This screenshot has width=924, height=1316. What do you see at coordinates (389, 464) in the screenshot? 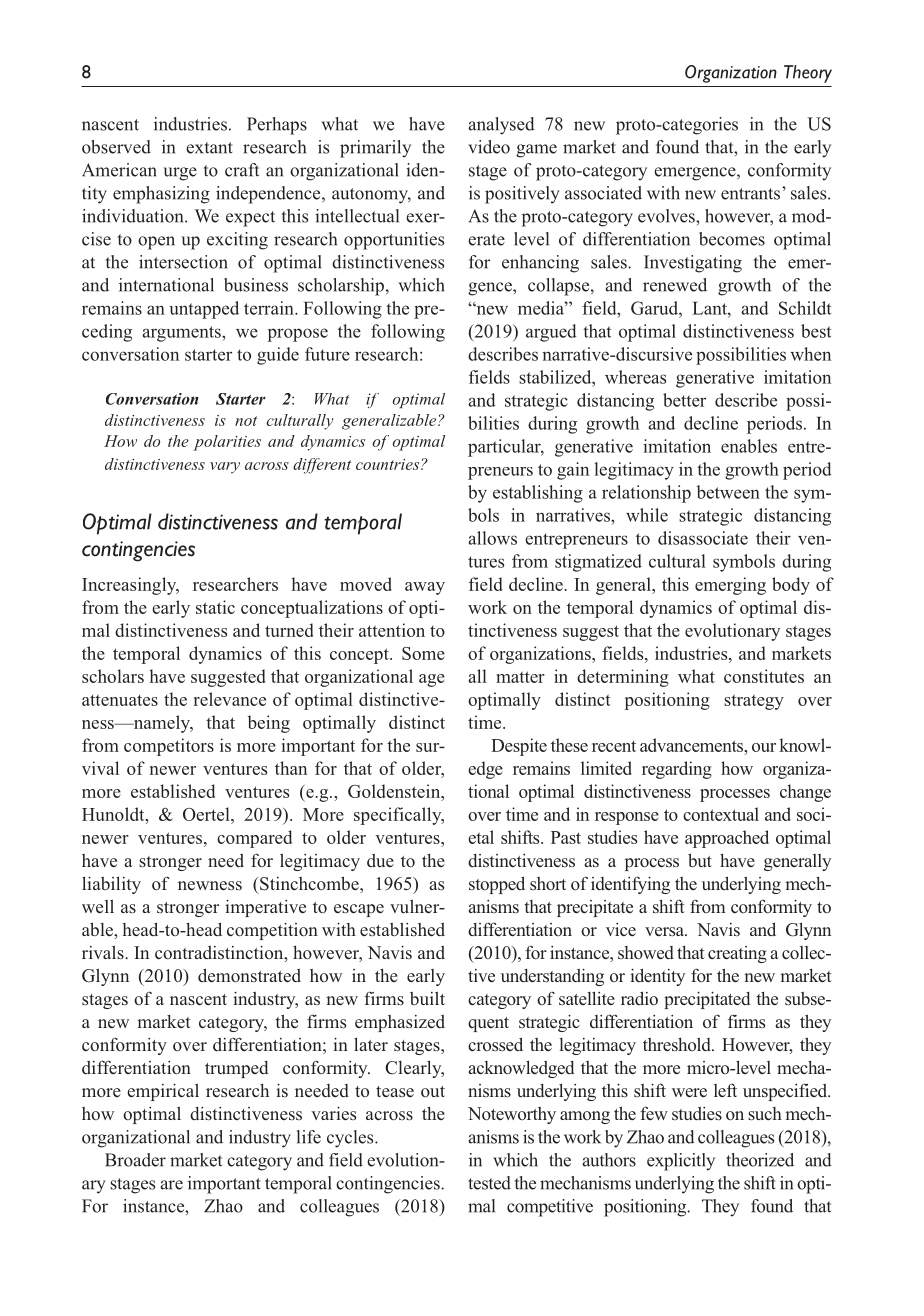
I see `countries` at bounding box center [389, 464].
